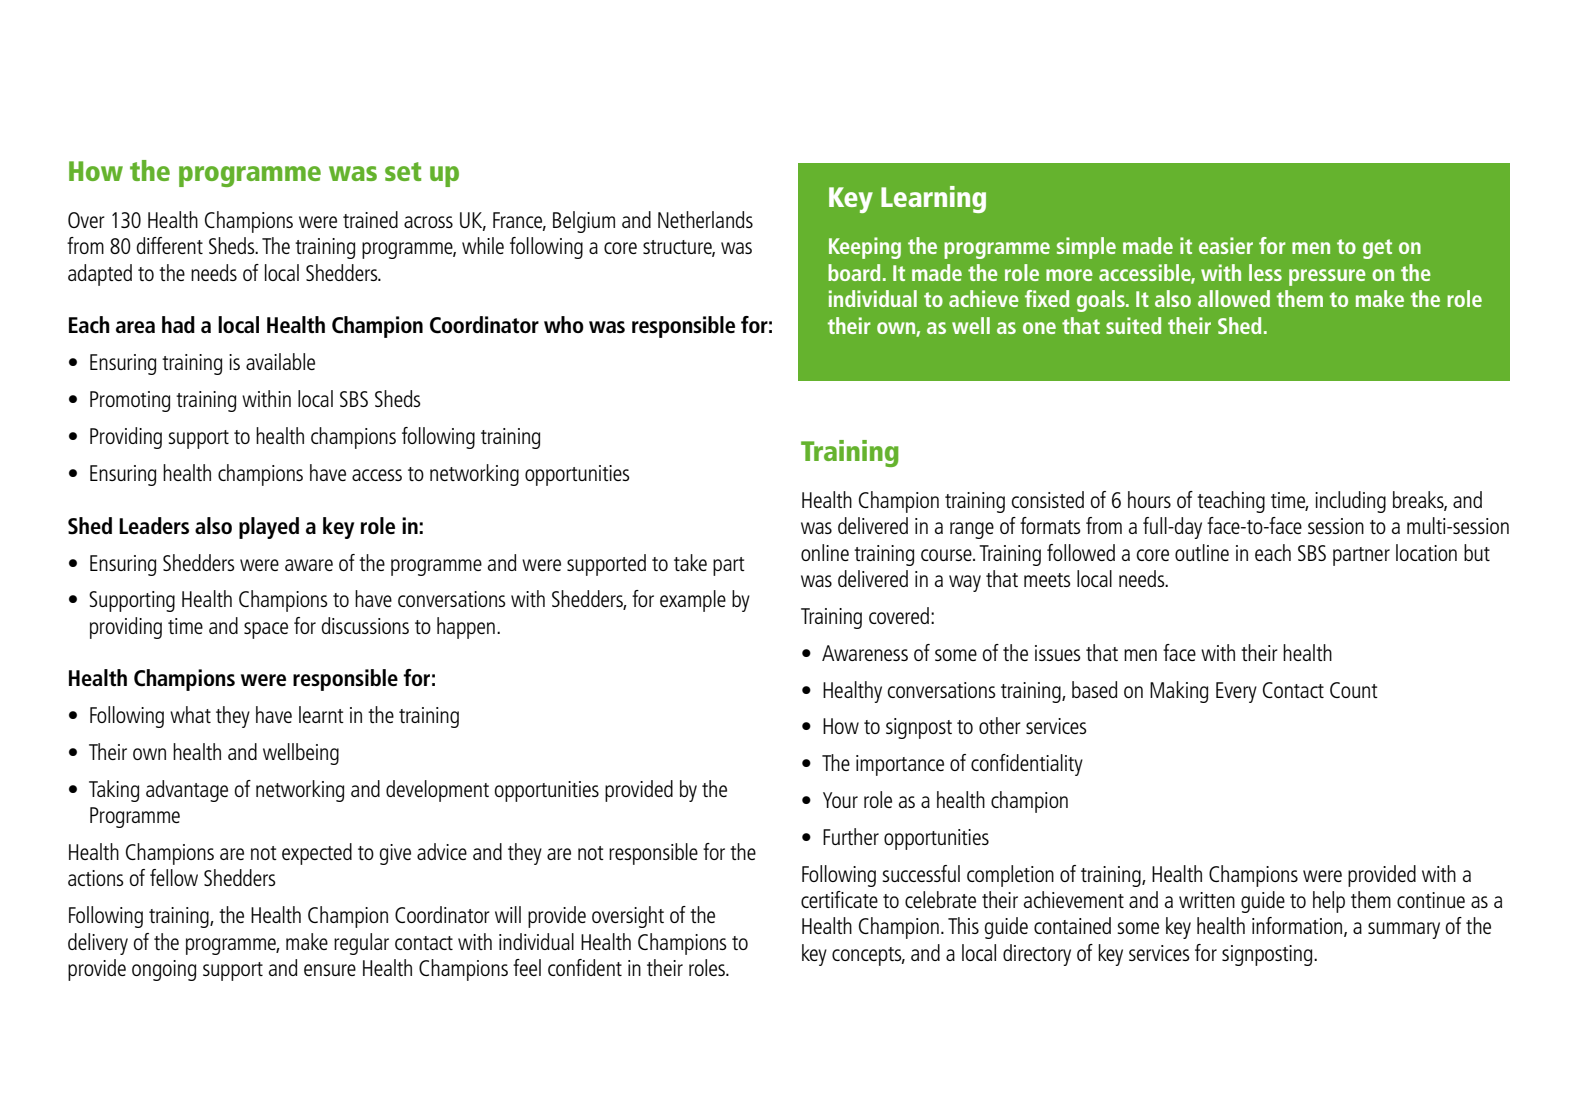 This image has width=1579, height=1116. I want to click on outline, so click(1202, 552).
